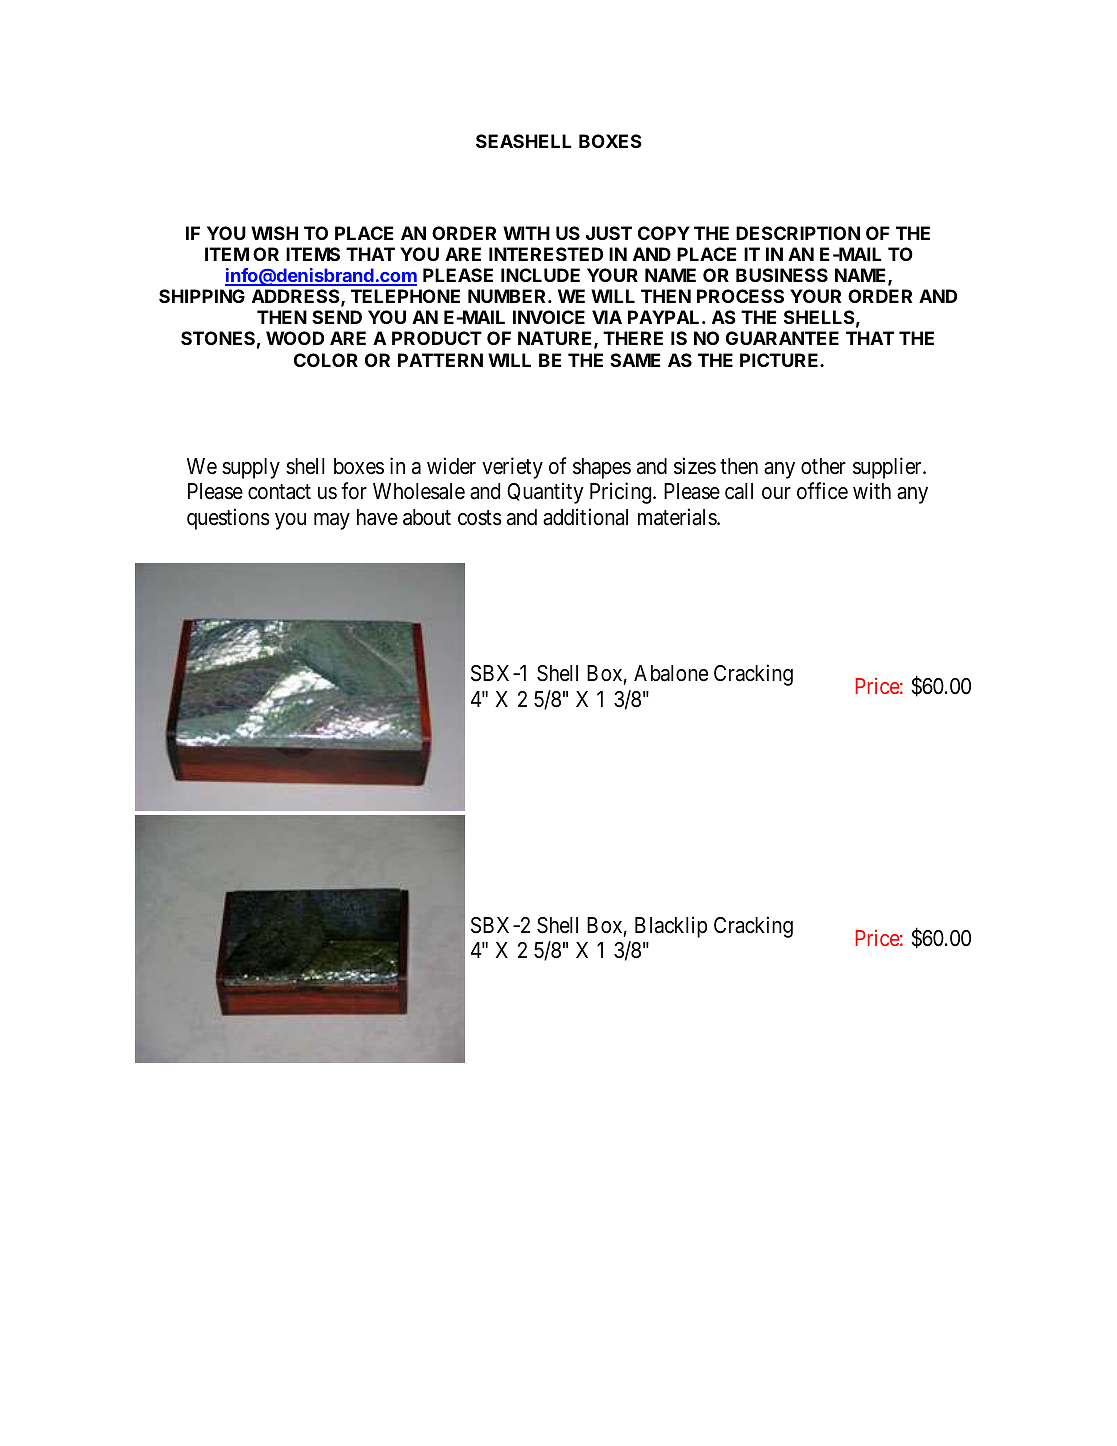  What do you see at coordinates (295, 338) in the document?
I see `WOOD` at bounding box center [295, 338].
